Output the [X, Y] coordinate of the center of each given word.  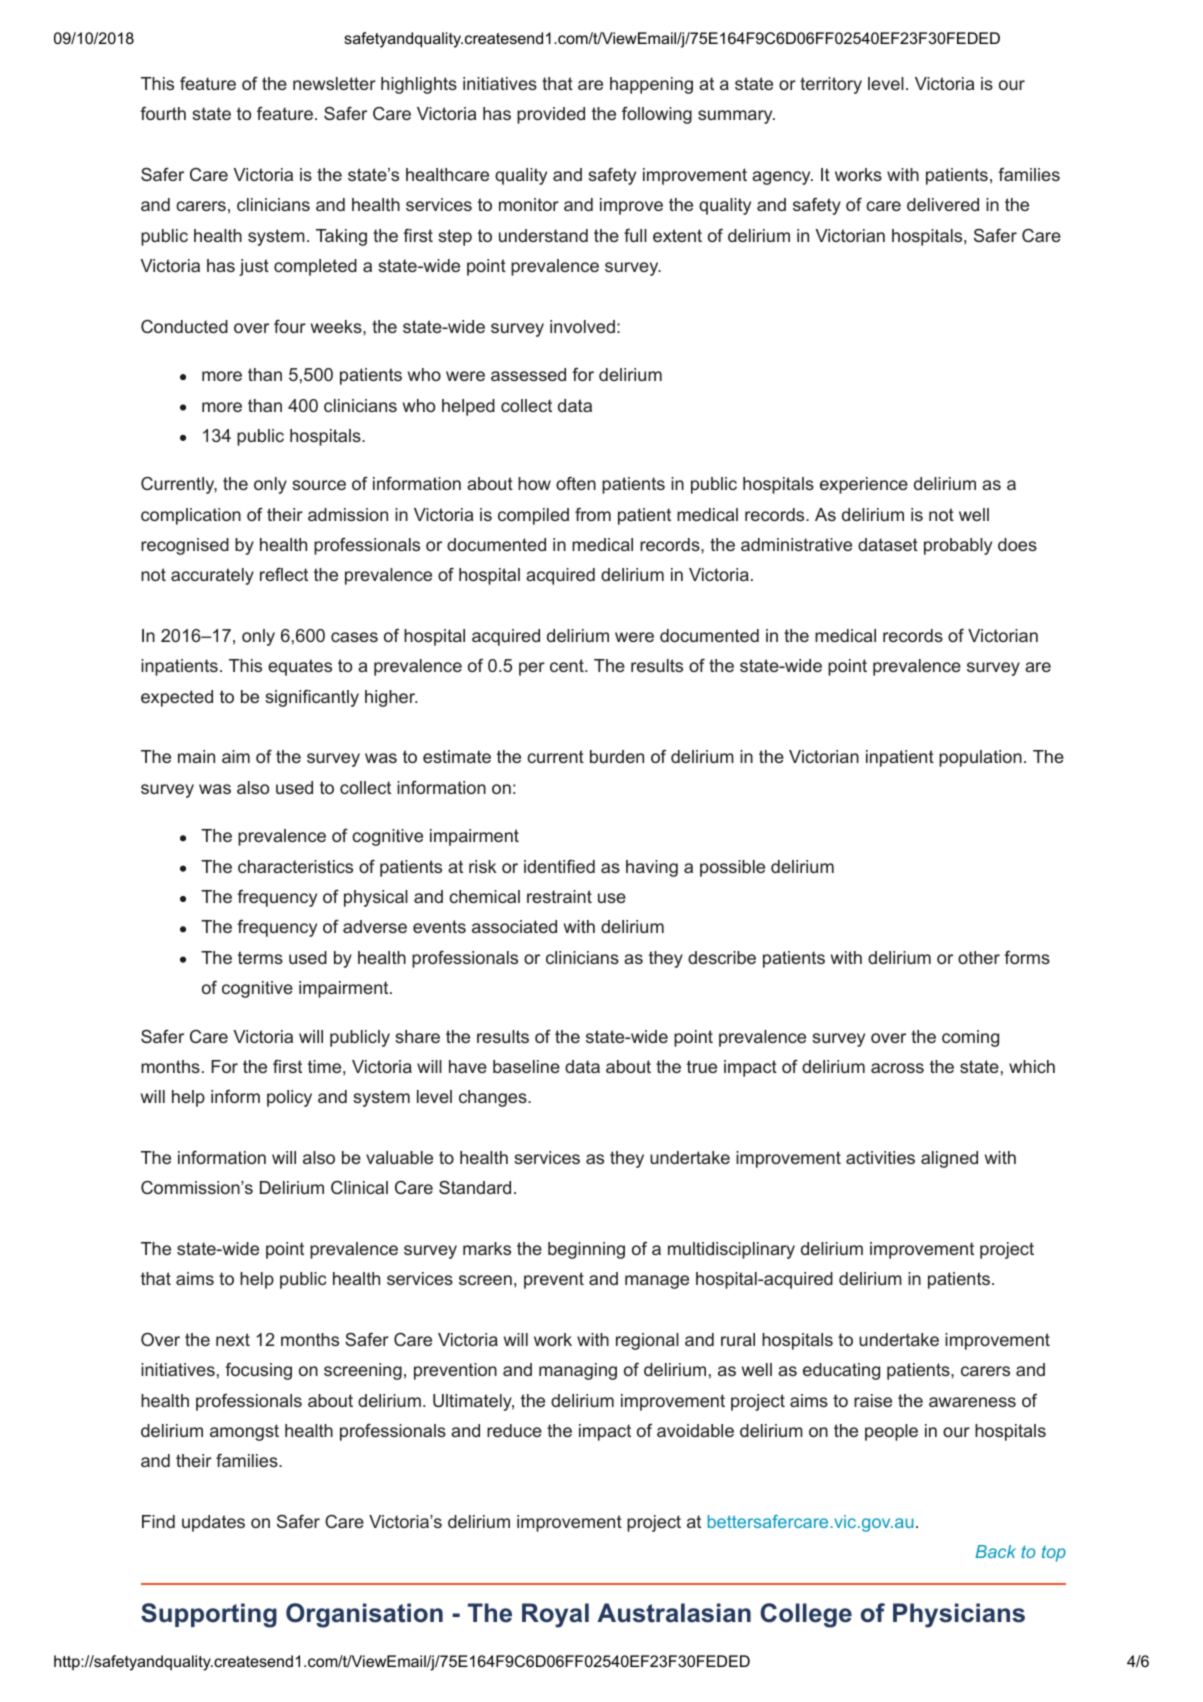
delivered [943, 204]
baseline [526, 1066]
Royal [555, 1615]
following [657, 115]
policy [289, 1098]
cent [568, 665]
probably [958, 546]
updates [213, 1523]
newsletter [334, 83]
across [897, 1068]
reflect [284, 574]
